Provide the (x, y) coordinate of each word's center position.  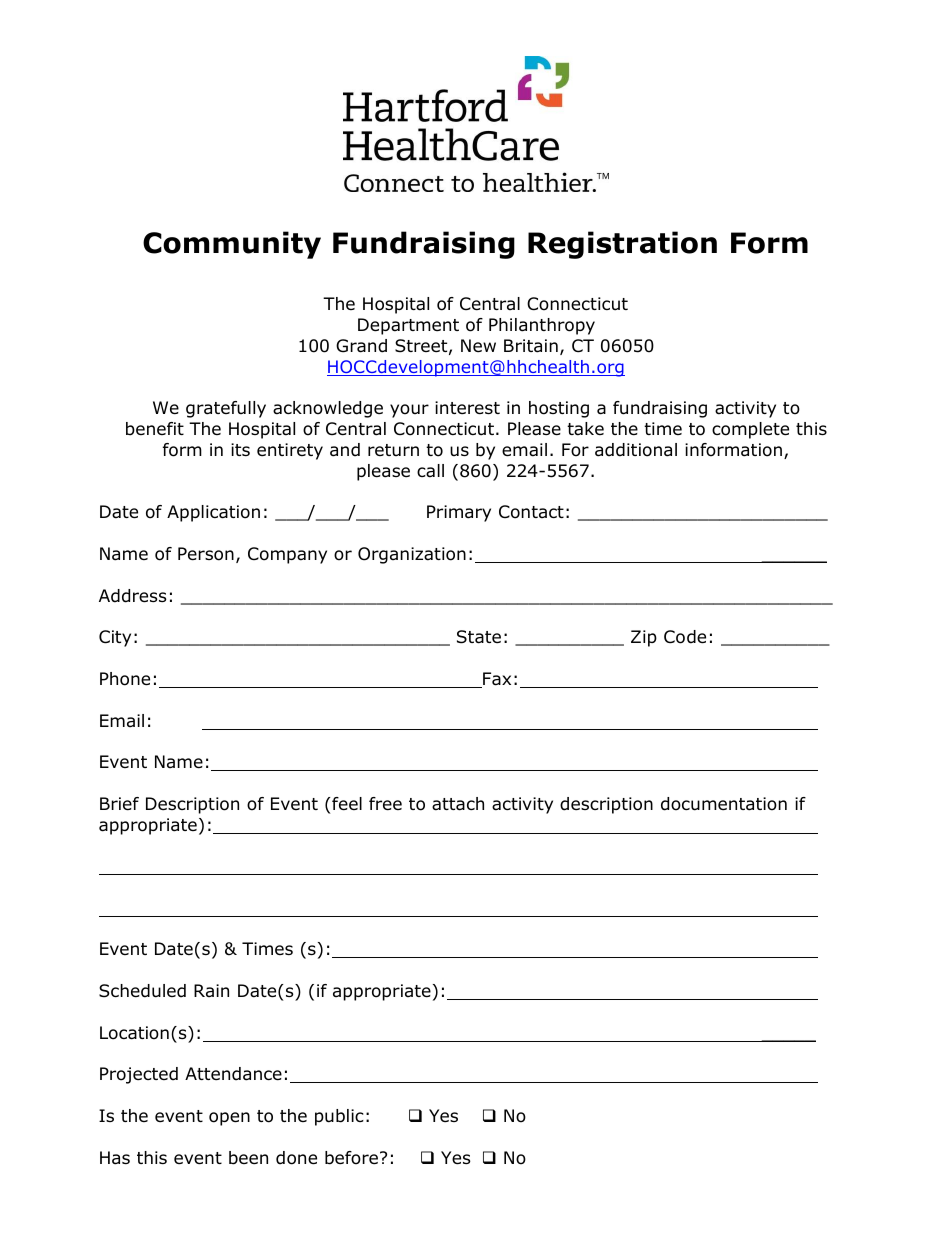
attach (458, 804)
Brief (119, 804)
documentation (724, 804)
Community (232, 245)
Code (685, 637)
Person (206, 554)
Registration (622, 245)
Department (408, 326)
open (229, 1119)
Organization (412, 555)
